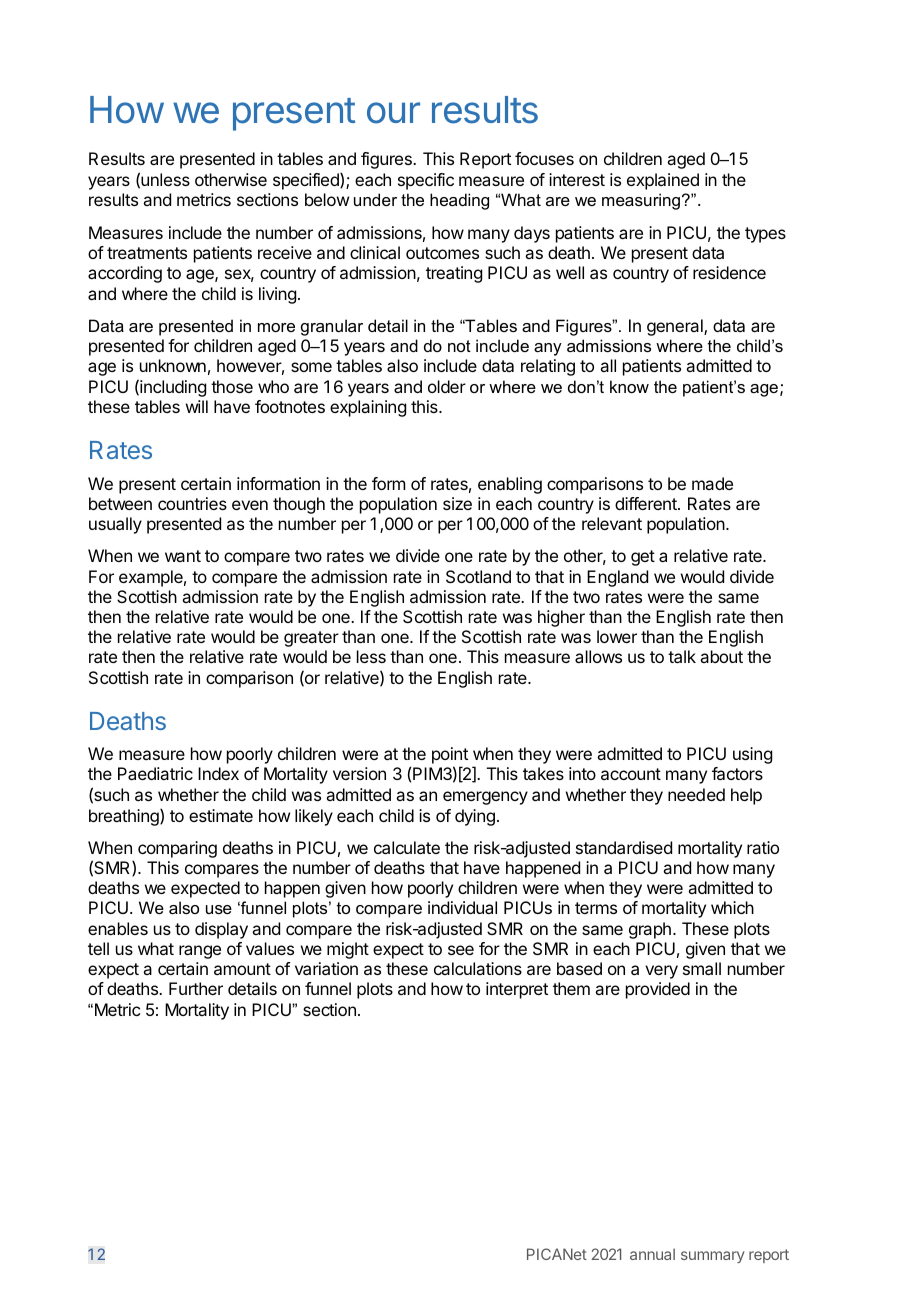 Image resolution: width=924 pixels, height=1308 pixels. What do you see at coordinates (652, 1254) in the document?
I see `annual` at bounding box center [652, 1254].
